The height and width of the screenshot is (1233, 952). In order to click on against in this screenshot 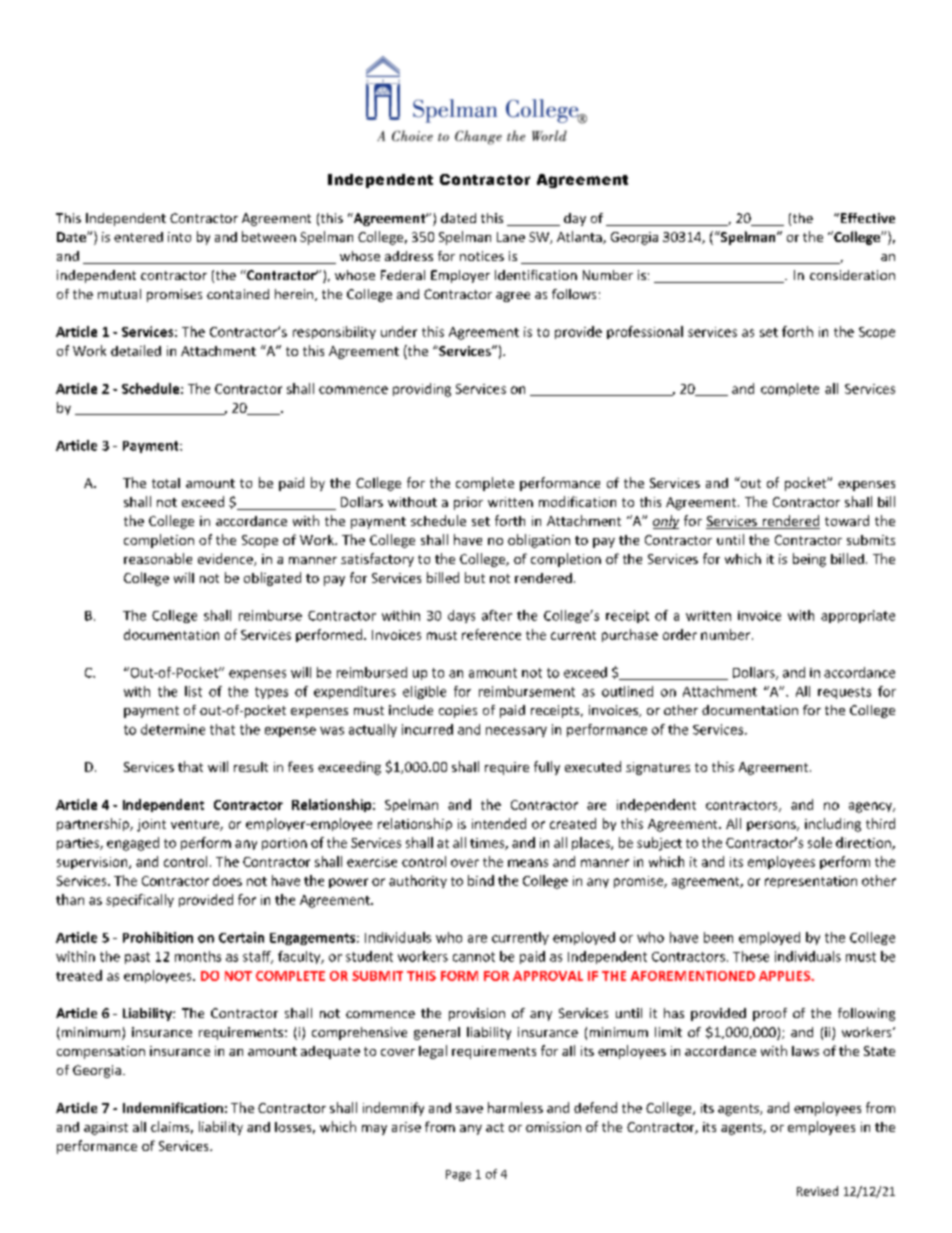, I will do `click(106, 1128)`.
